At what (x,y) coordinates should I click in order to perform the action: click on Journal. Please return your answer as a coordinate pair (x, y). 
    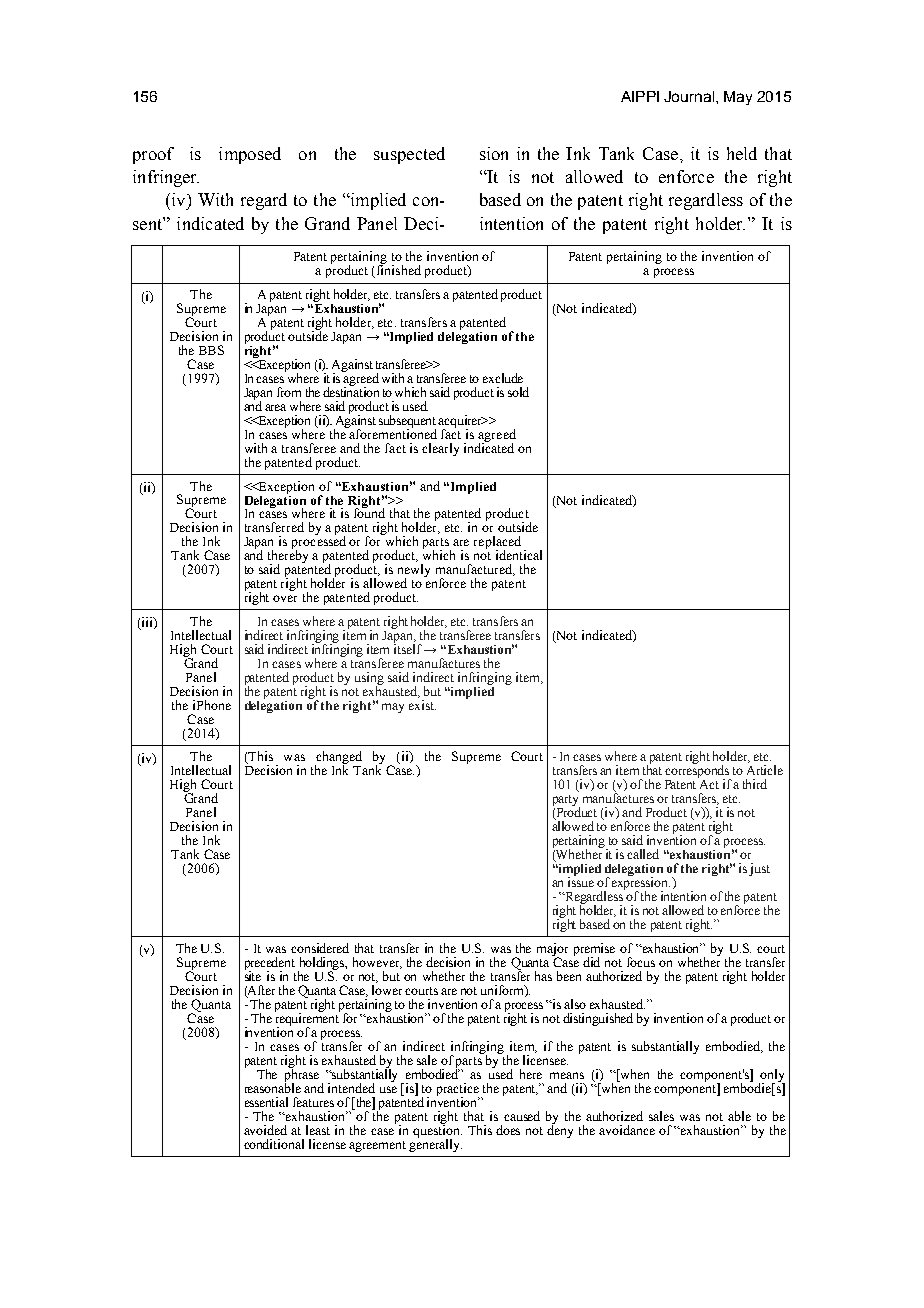
    Looking at the image, I should click on (690, 96).
